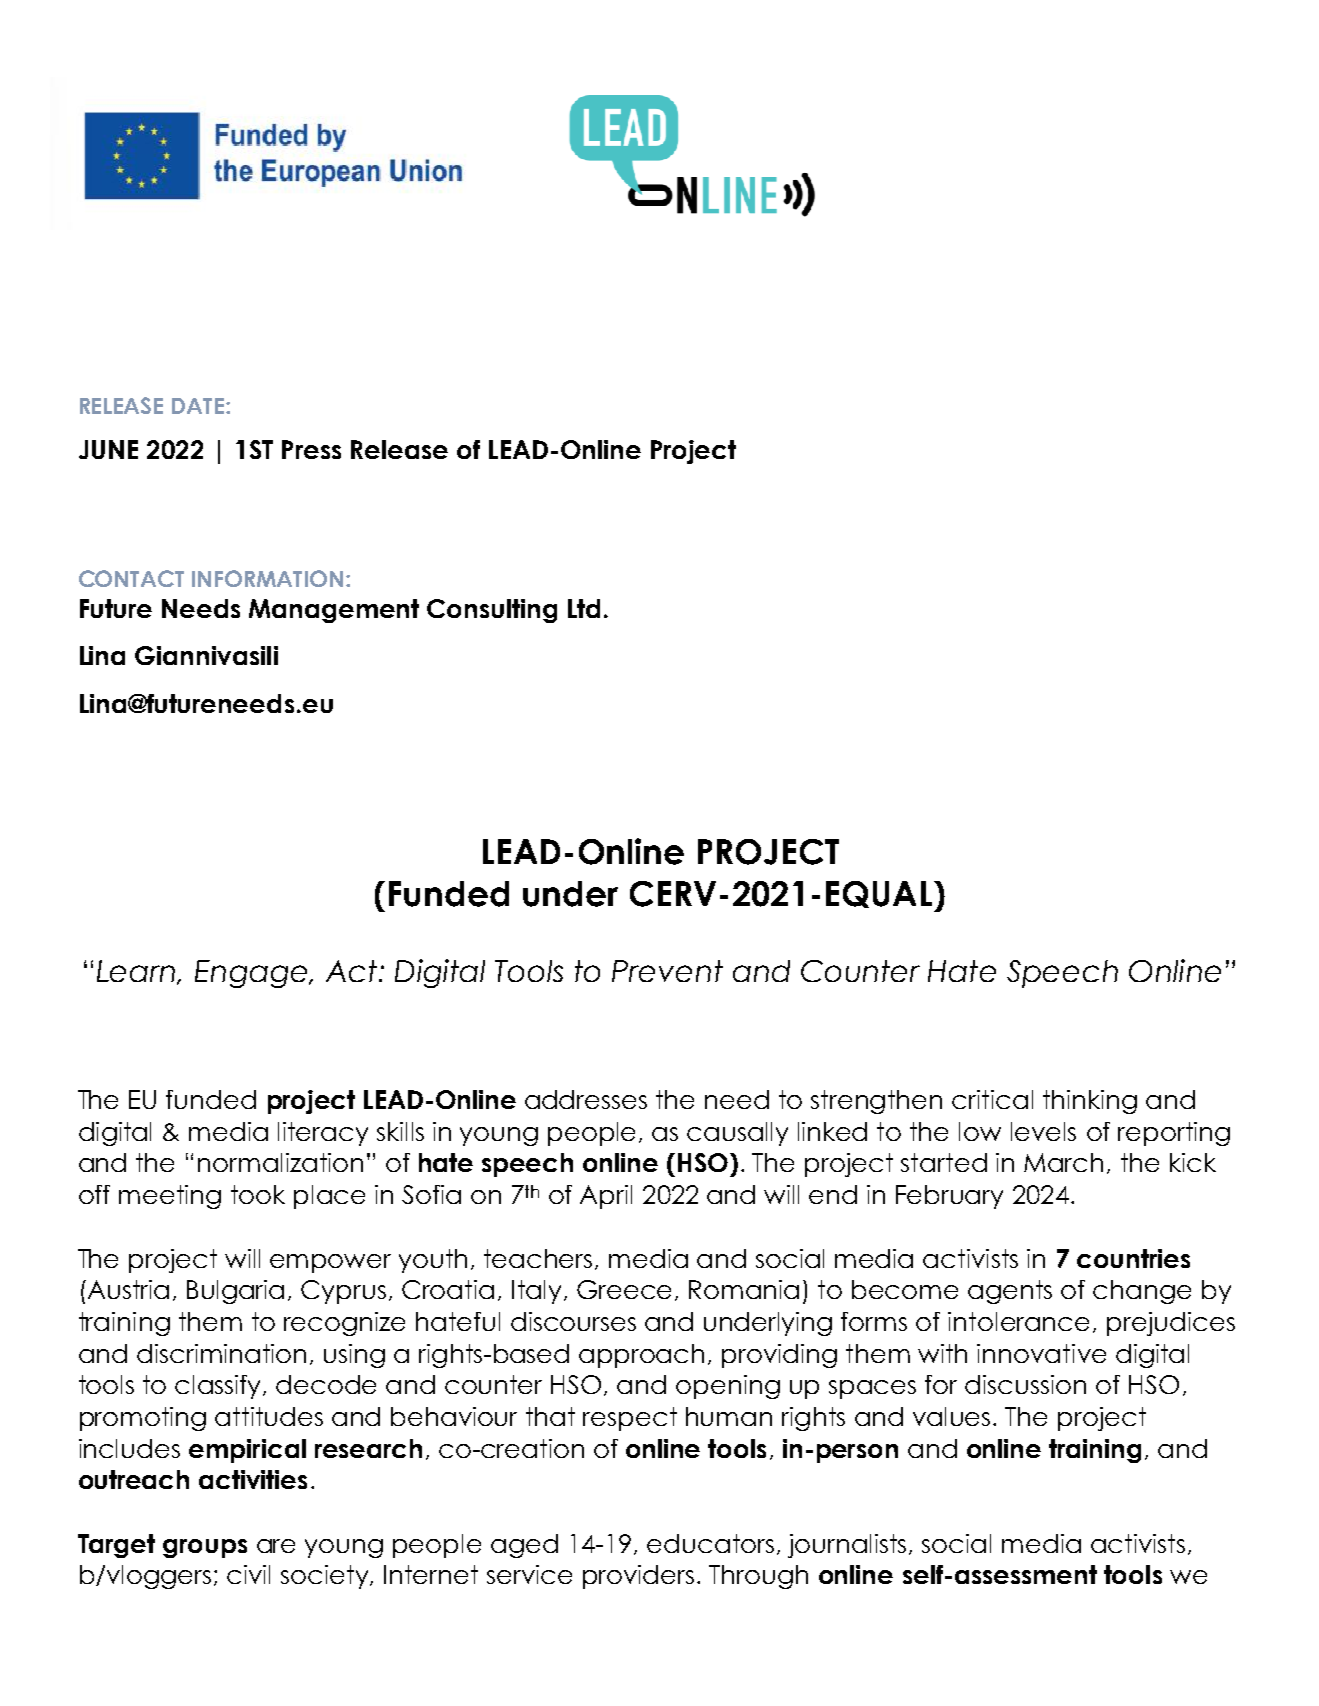 The image size is (1319, 1706). I want to click on agents, so click(1010, 1292).
